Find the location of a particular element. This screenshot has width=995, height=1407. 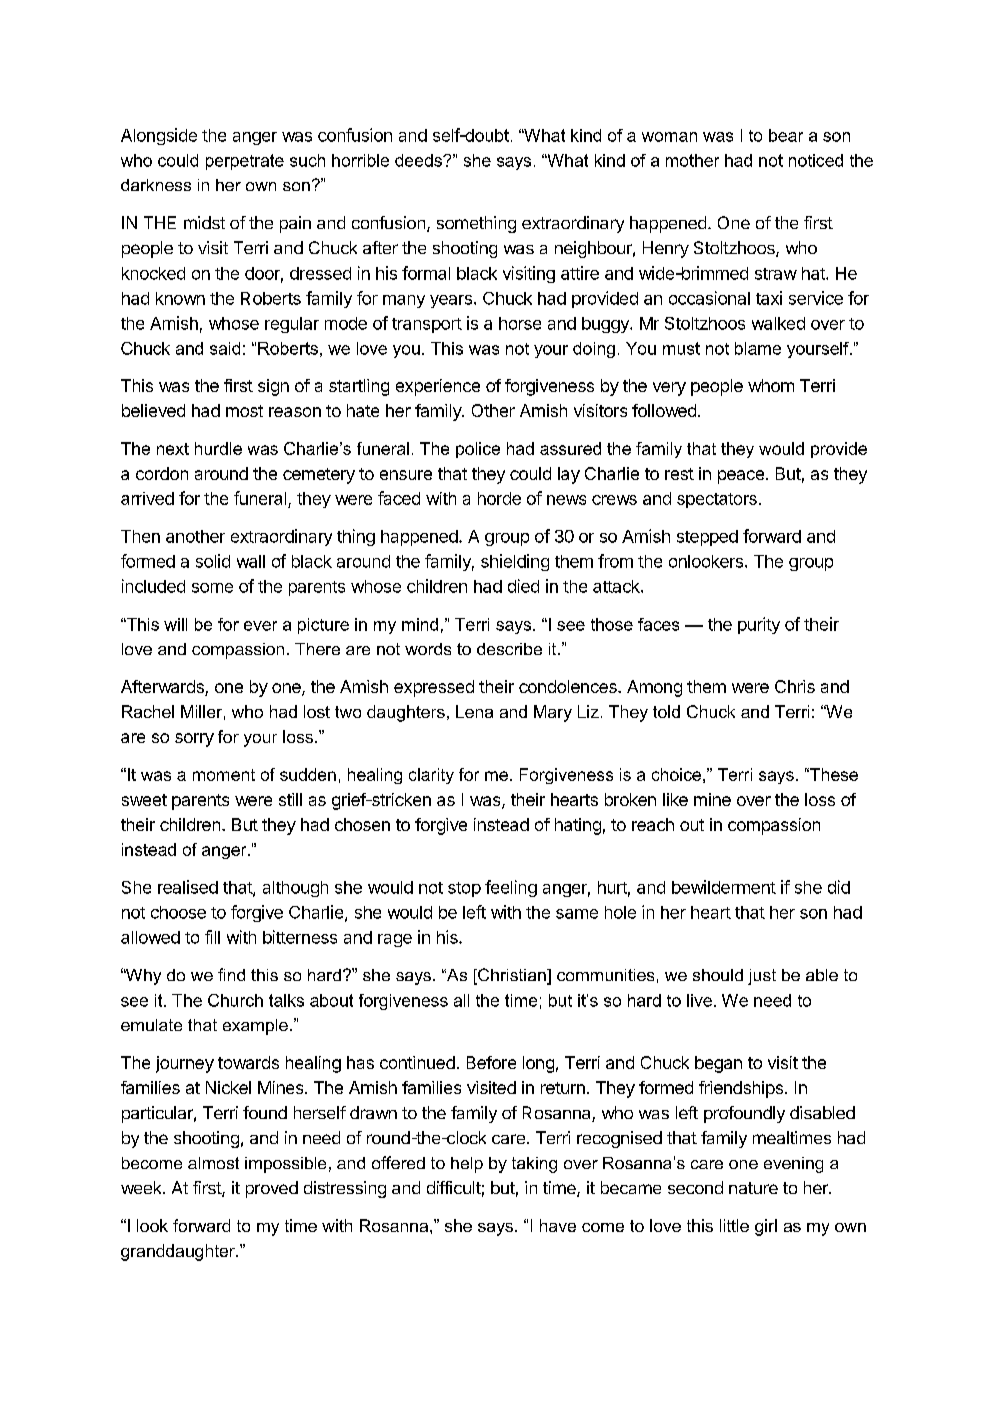

bear is located at coordinates (786, 135).
